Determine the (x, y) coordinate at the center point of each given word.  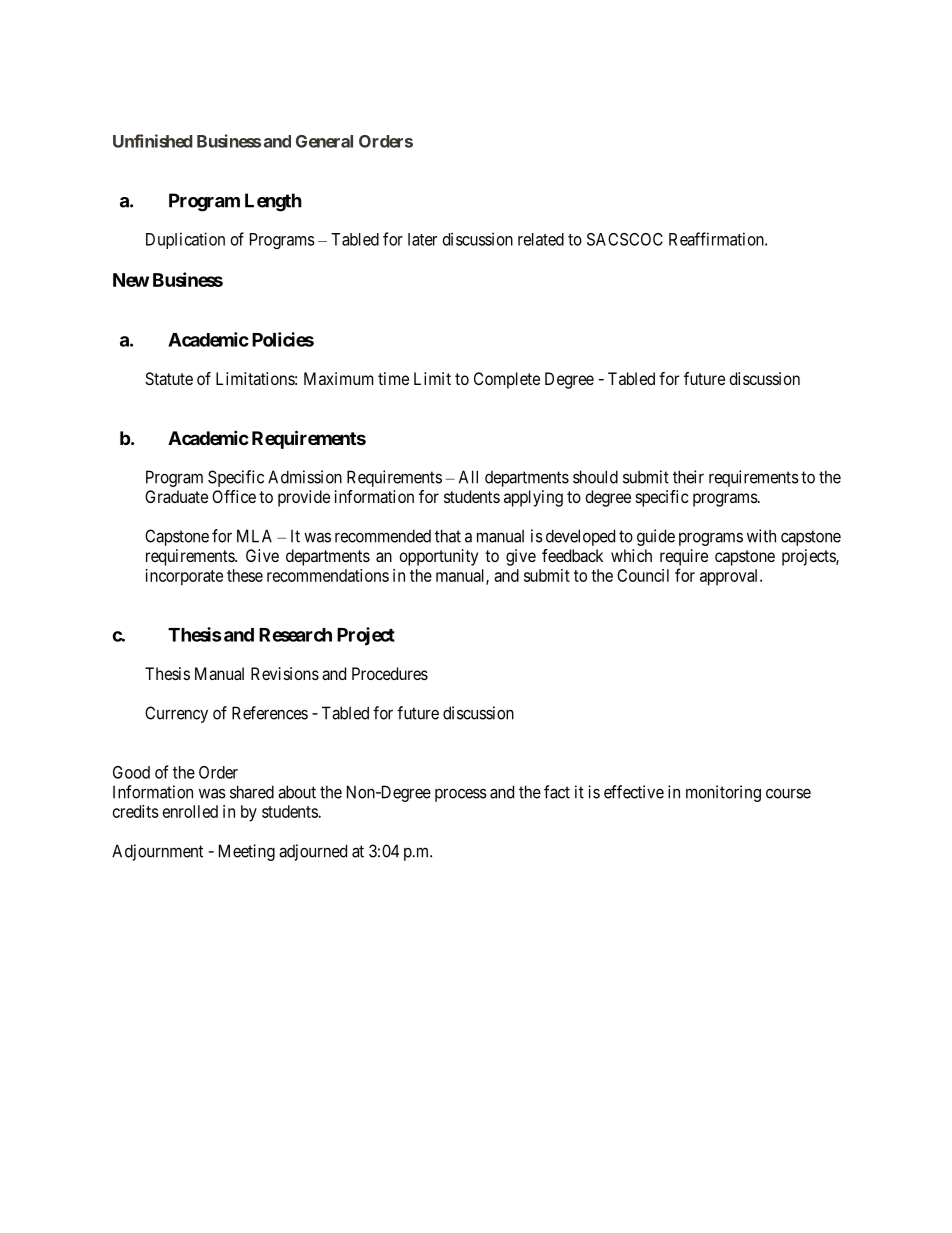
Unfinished (153, 141)
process (461, 795)
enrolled (190, 811)
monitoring (723, 793)
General (324, 141)
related (541, 239)
